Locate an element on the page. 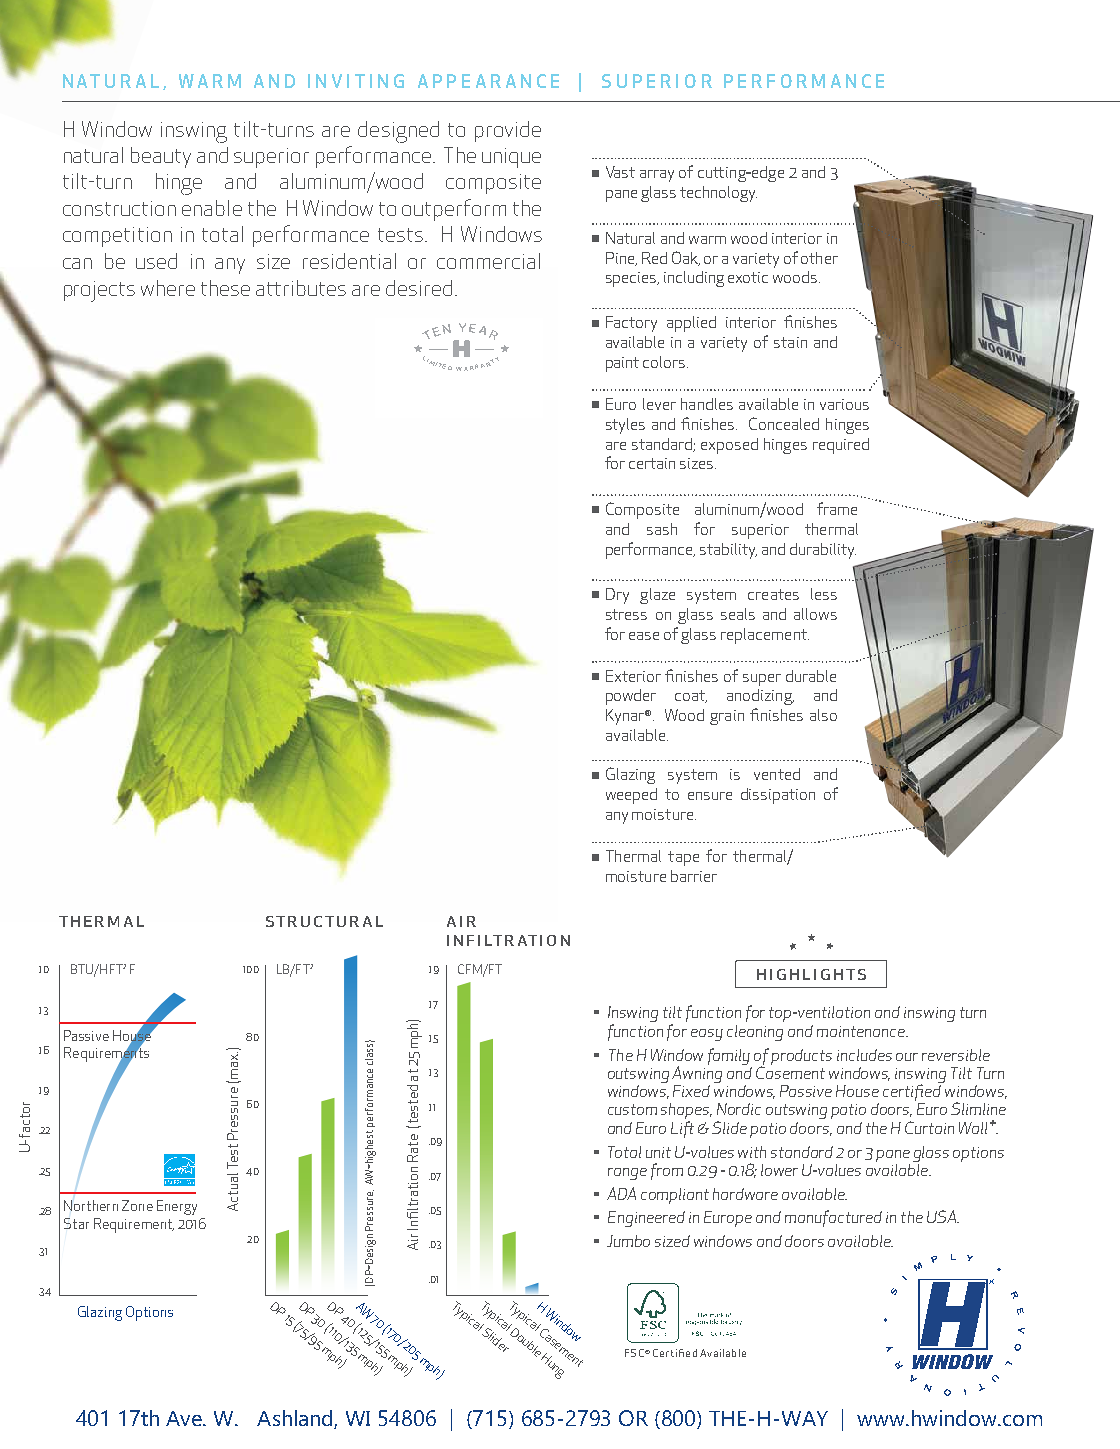 The width and height of the page is (1120, 1449). vented is located at coordinates (777, 774).
